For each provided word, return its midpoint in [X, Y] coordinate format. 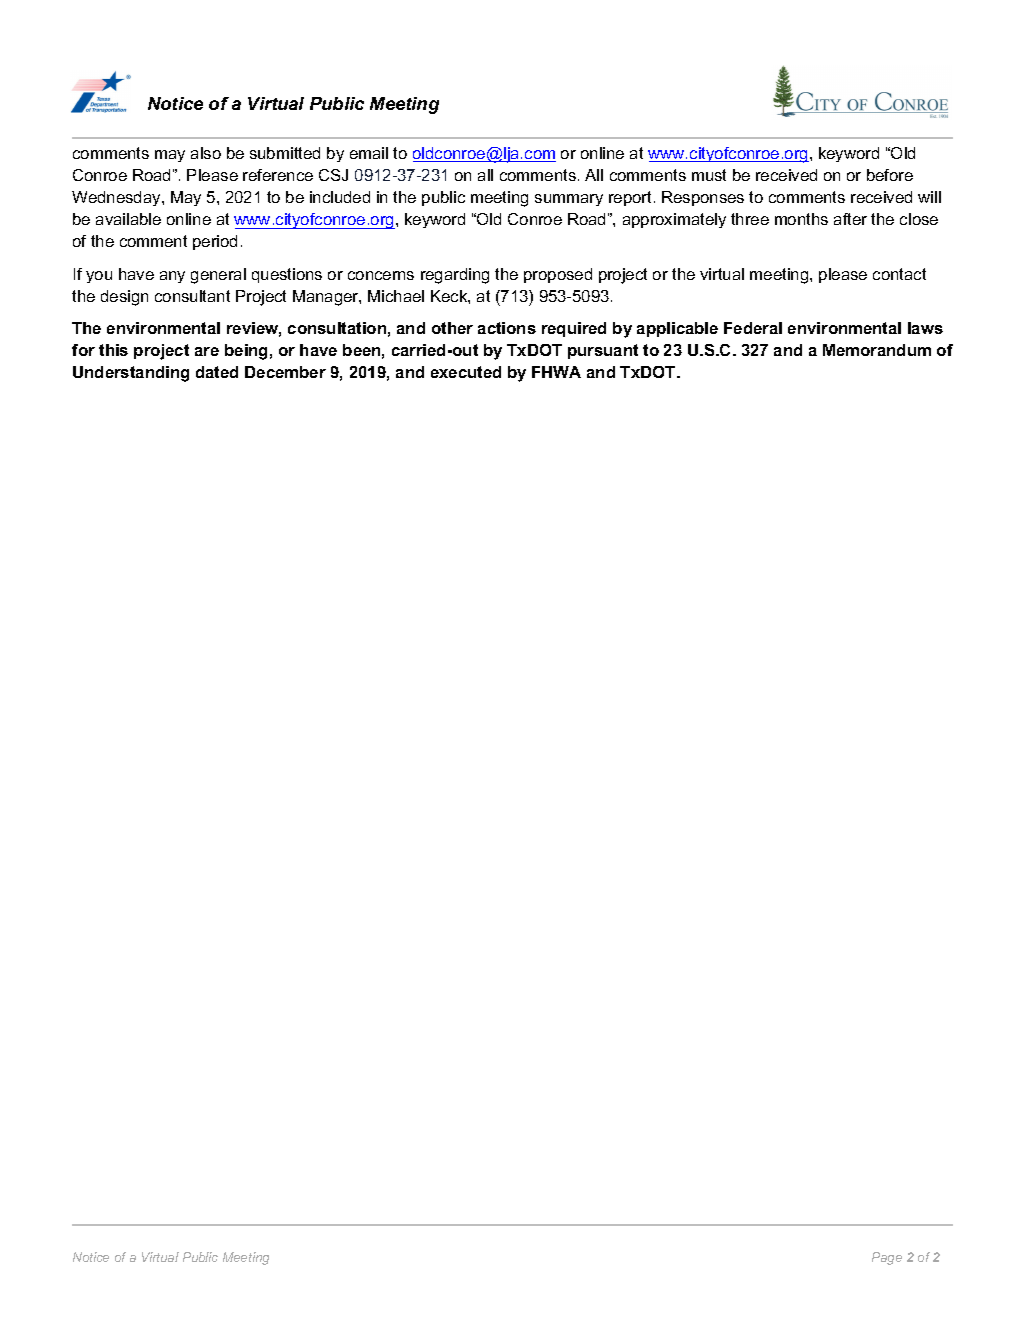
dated [217, 372]
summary [569, 200]
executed [466, 372]
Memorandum [877, 350]
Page [887, 1258]
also [206, 153]
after [850, 219]
